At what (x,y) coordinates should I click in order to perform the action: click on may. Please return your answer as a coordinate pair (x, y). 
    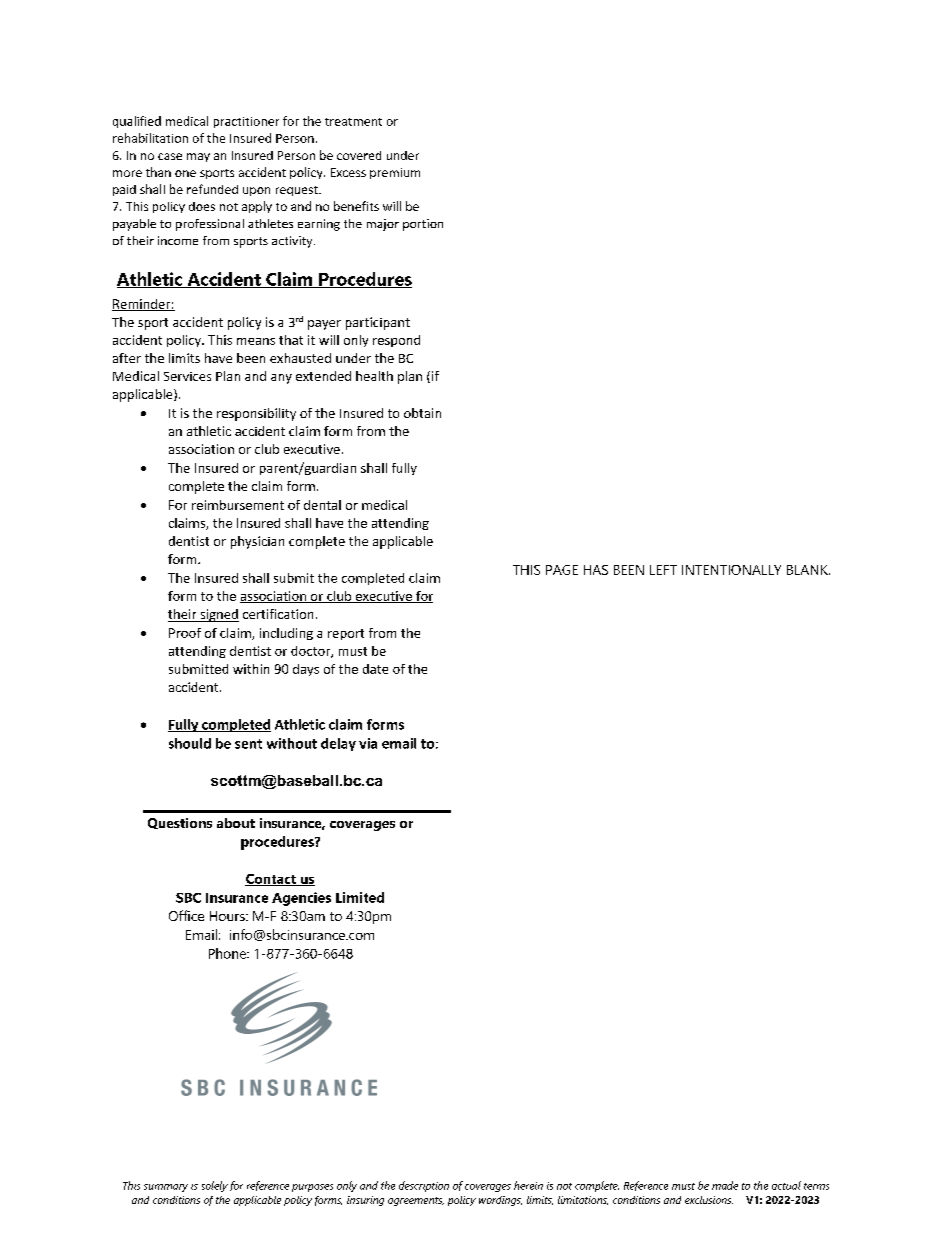
    Looking at the image, I should click on (198, 157).
